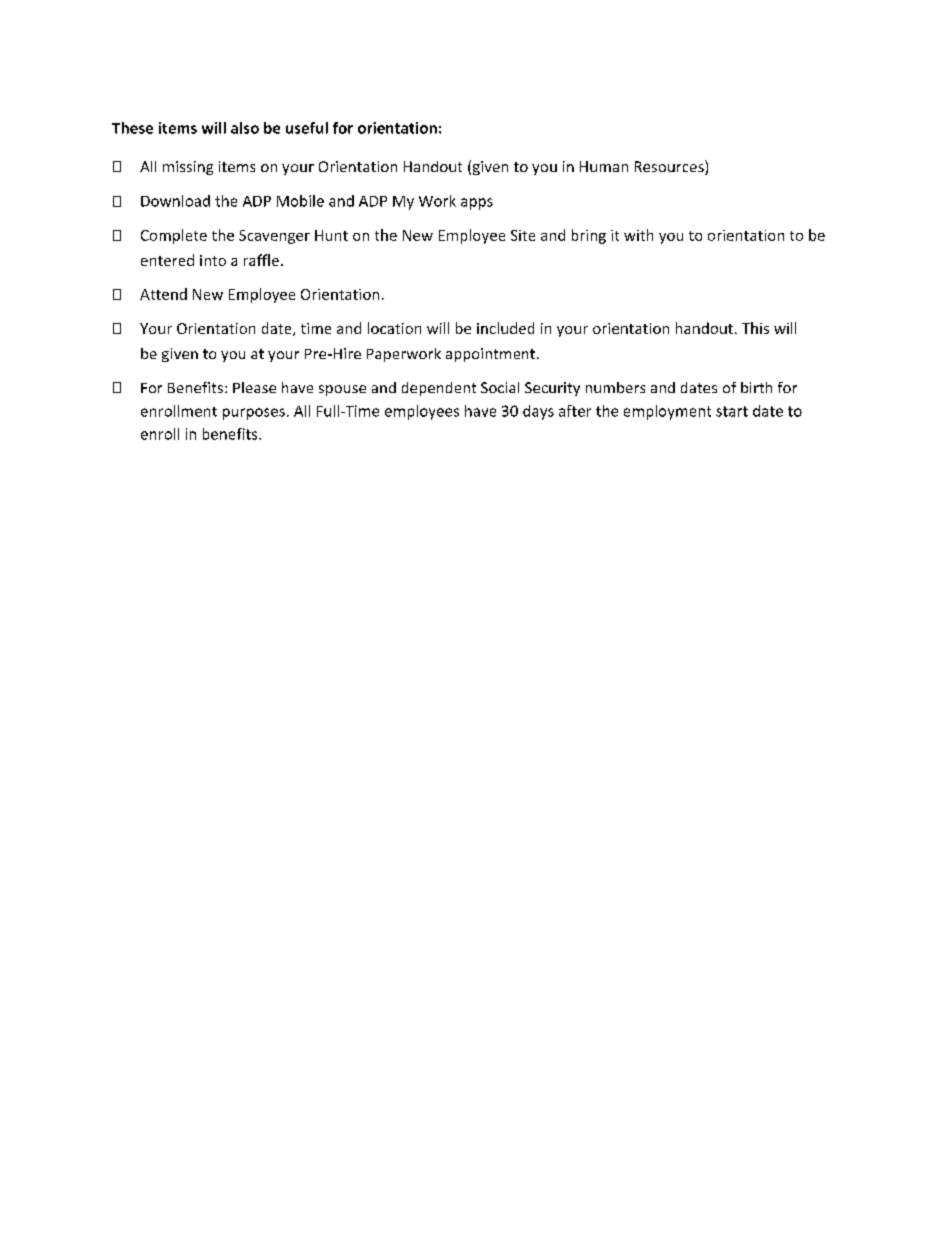 The image size is (952, 1233). I want to click on with, so click(638, 235).
